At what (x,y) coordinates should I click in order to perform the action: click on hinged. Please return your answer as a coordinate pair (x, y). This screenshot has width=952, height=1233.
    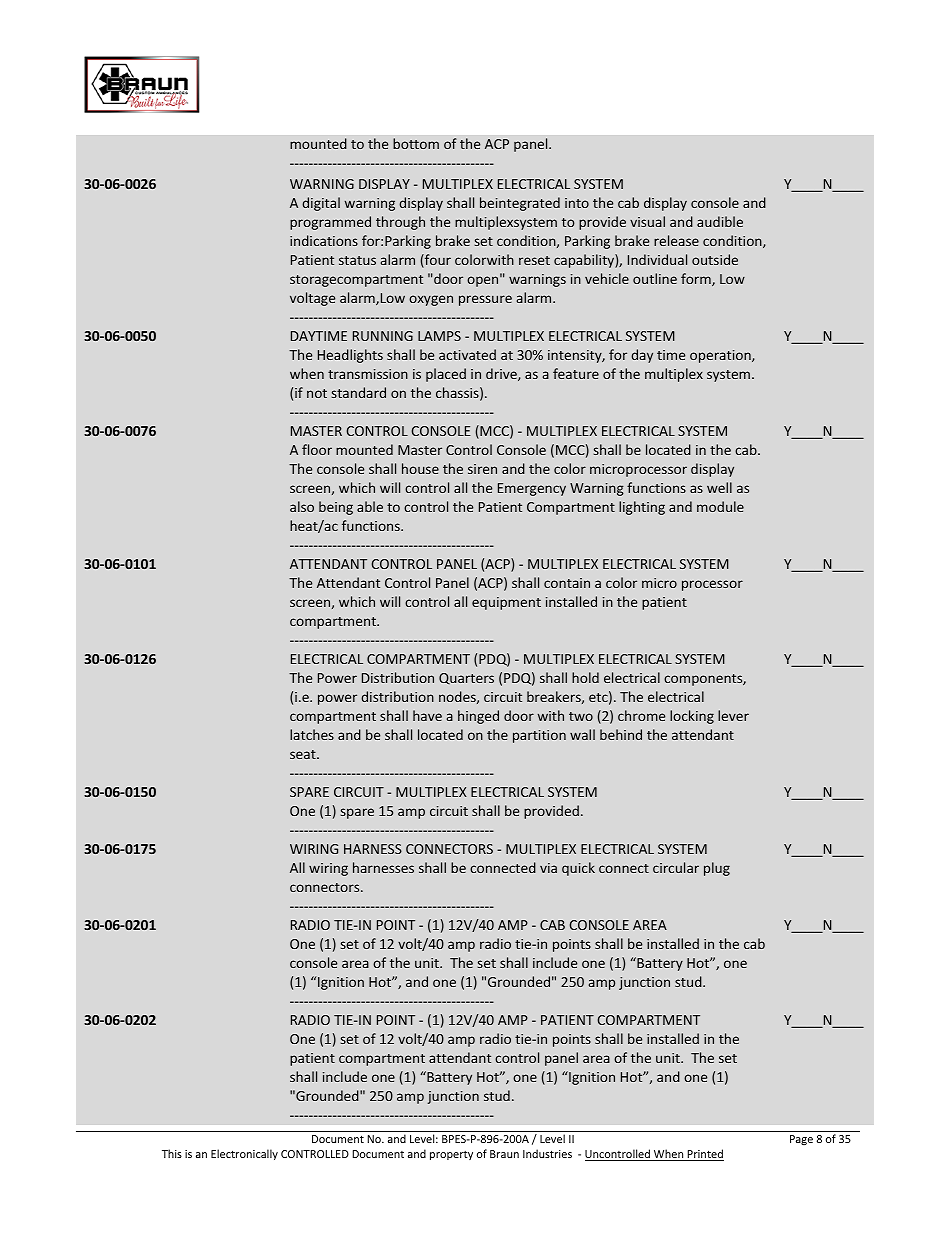
    Looking at the image, I should click on (478, 717).
